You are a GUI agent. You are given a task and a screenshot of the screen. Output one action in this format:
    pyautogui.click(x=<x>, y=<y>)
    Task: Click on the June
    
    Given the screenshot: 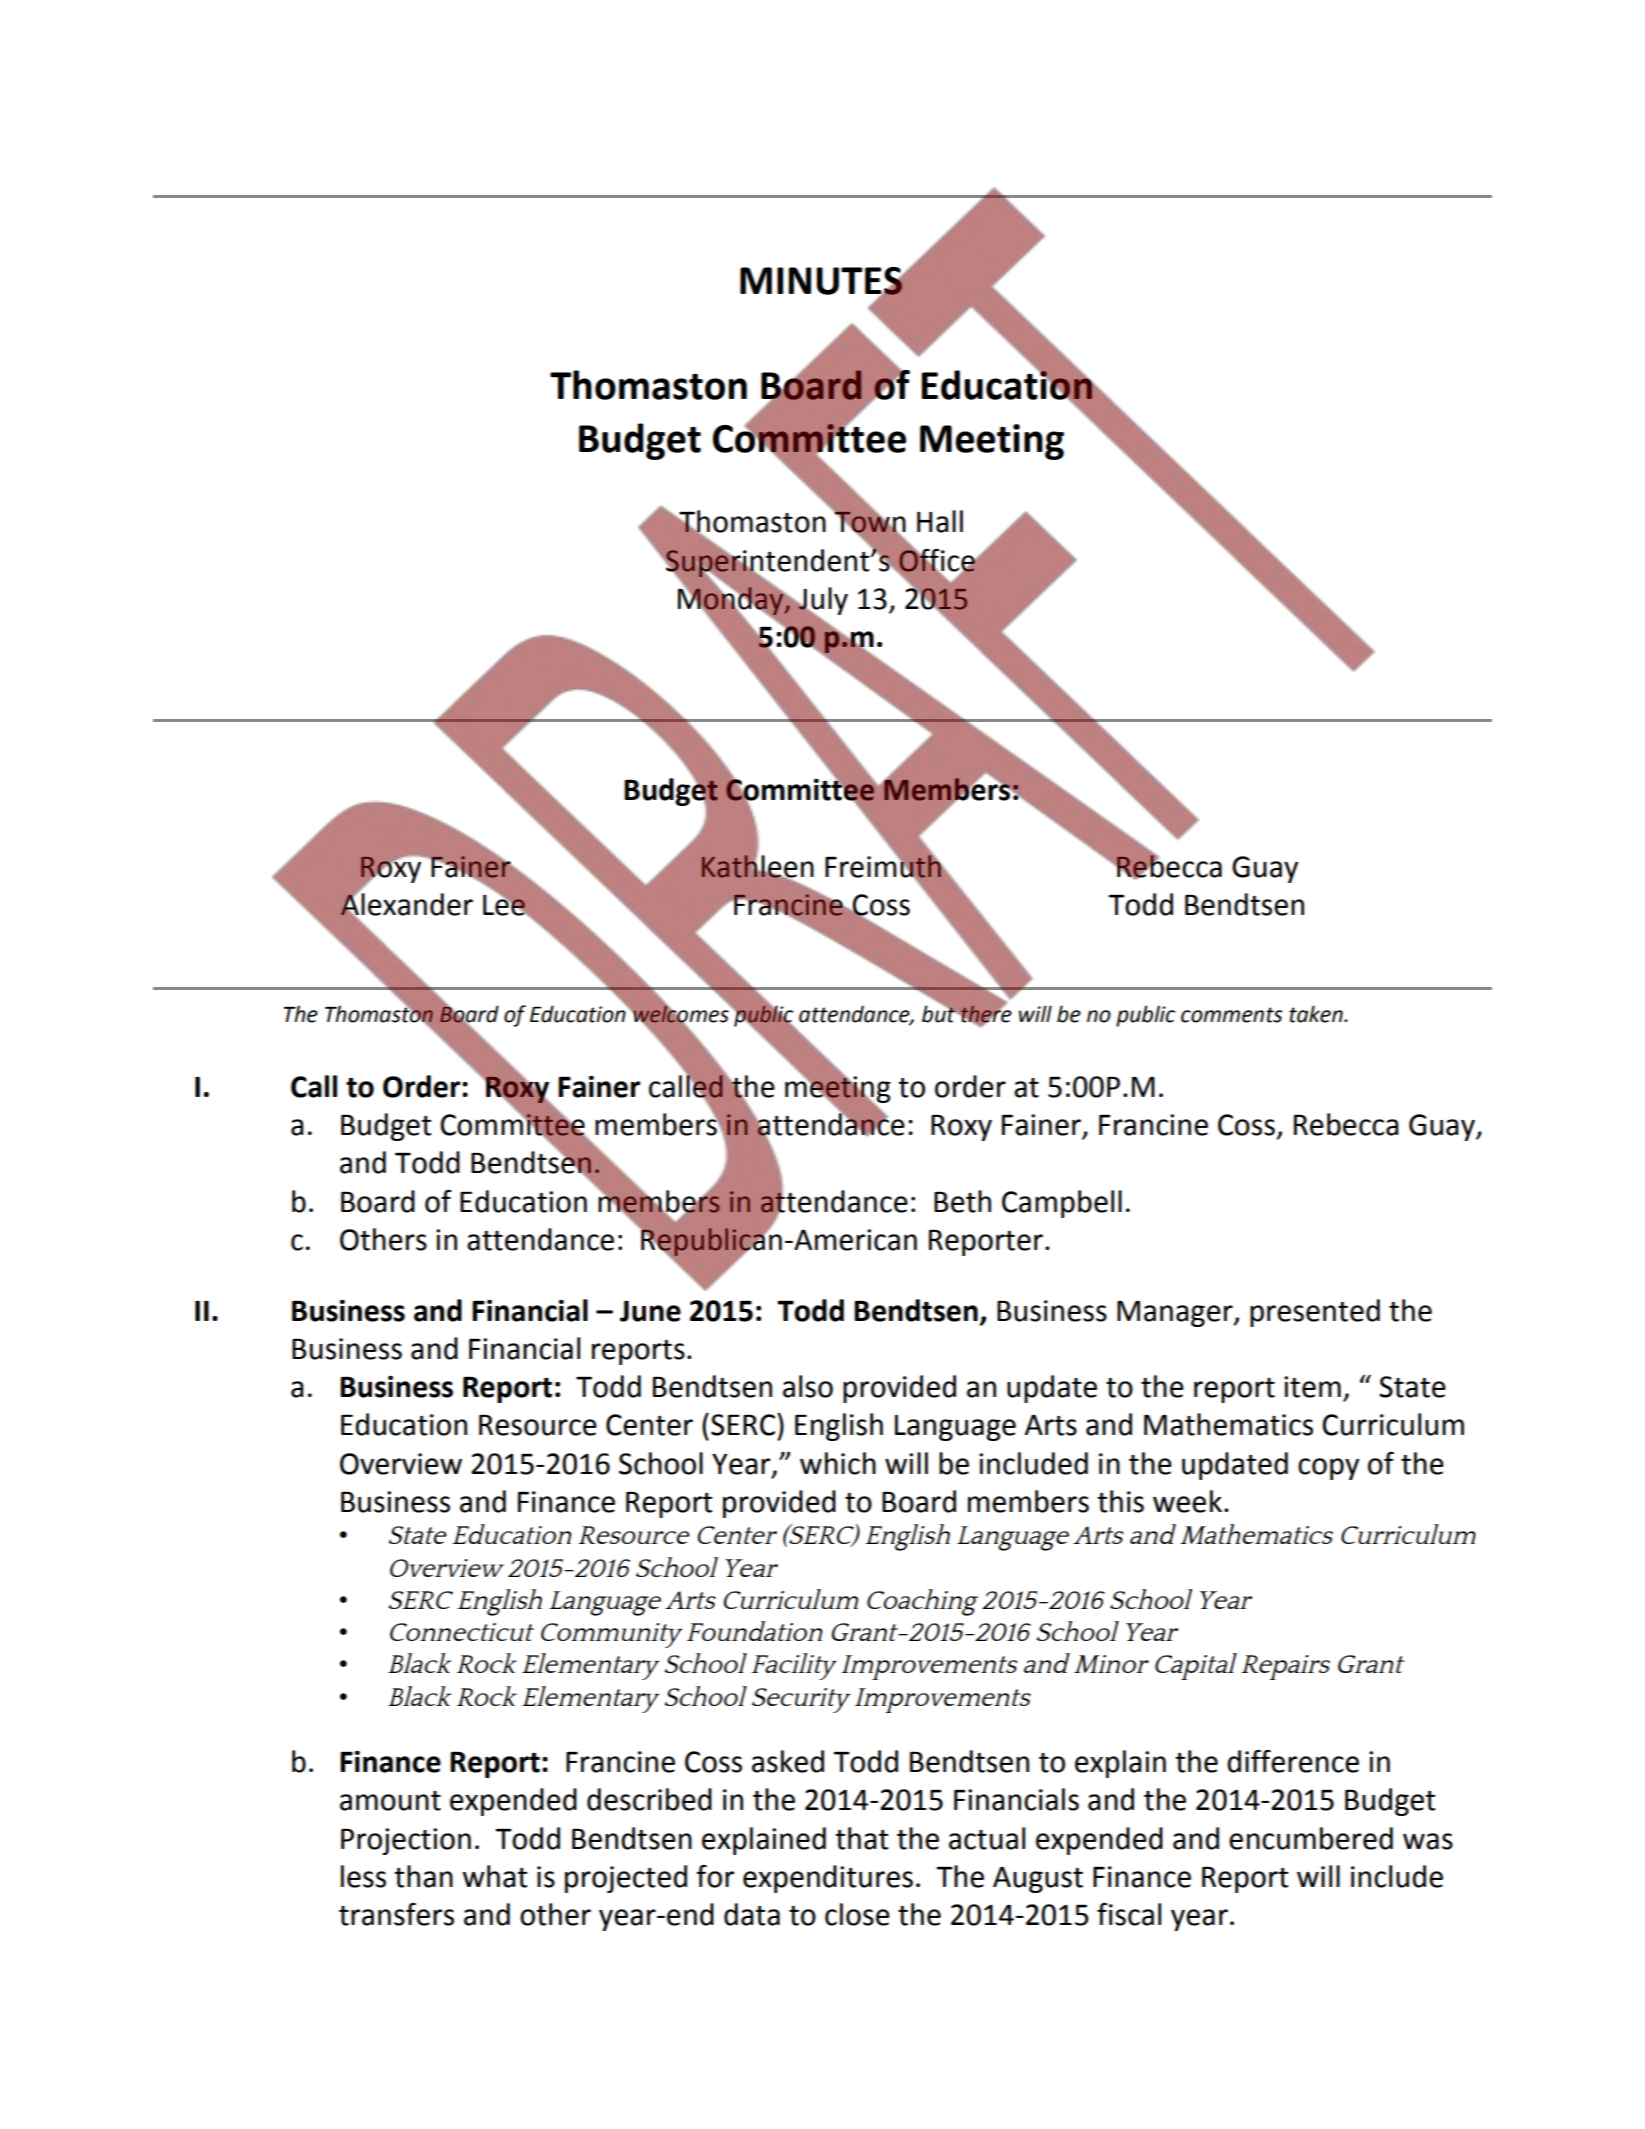 What is the action you would take?
    pyautogui.click(x=650, y=1311)
